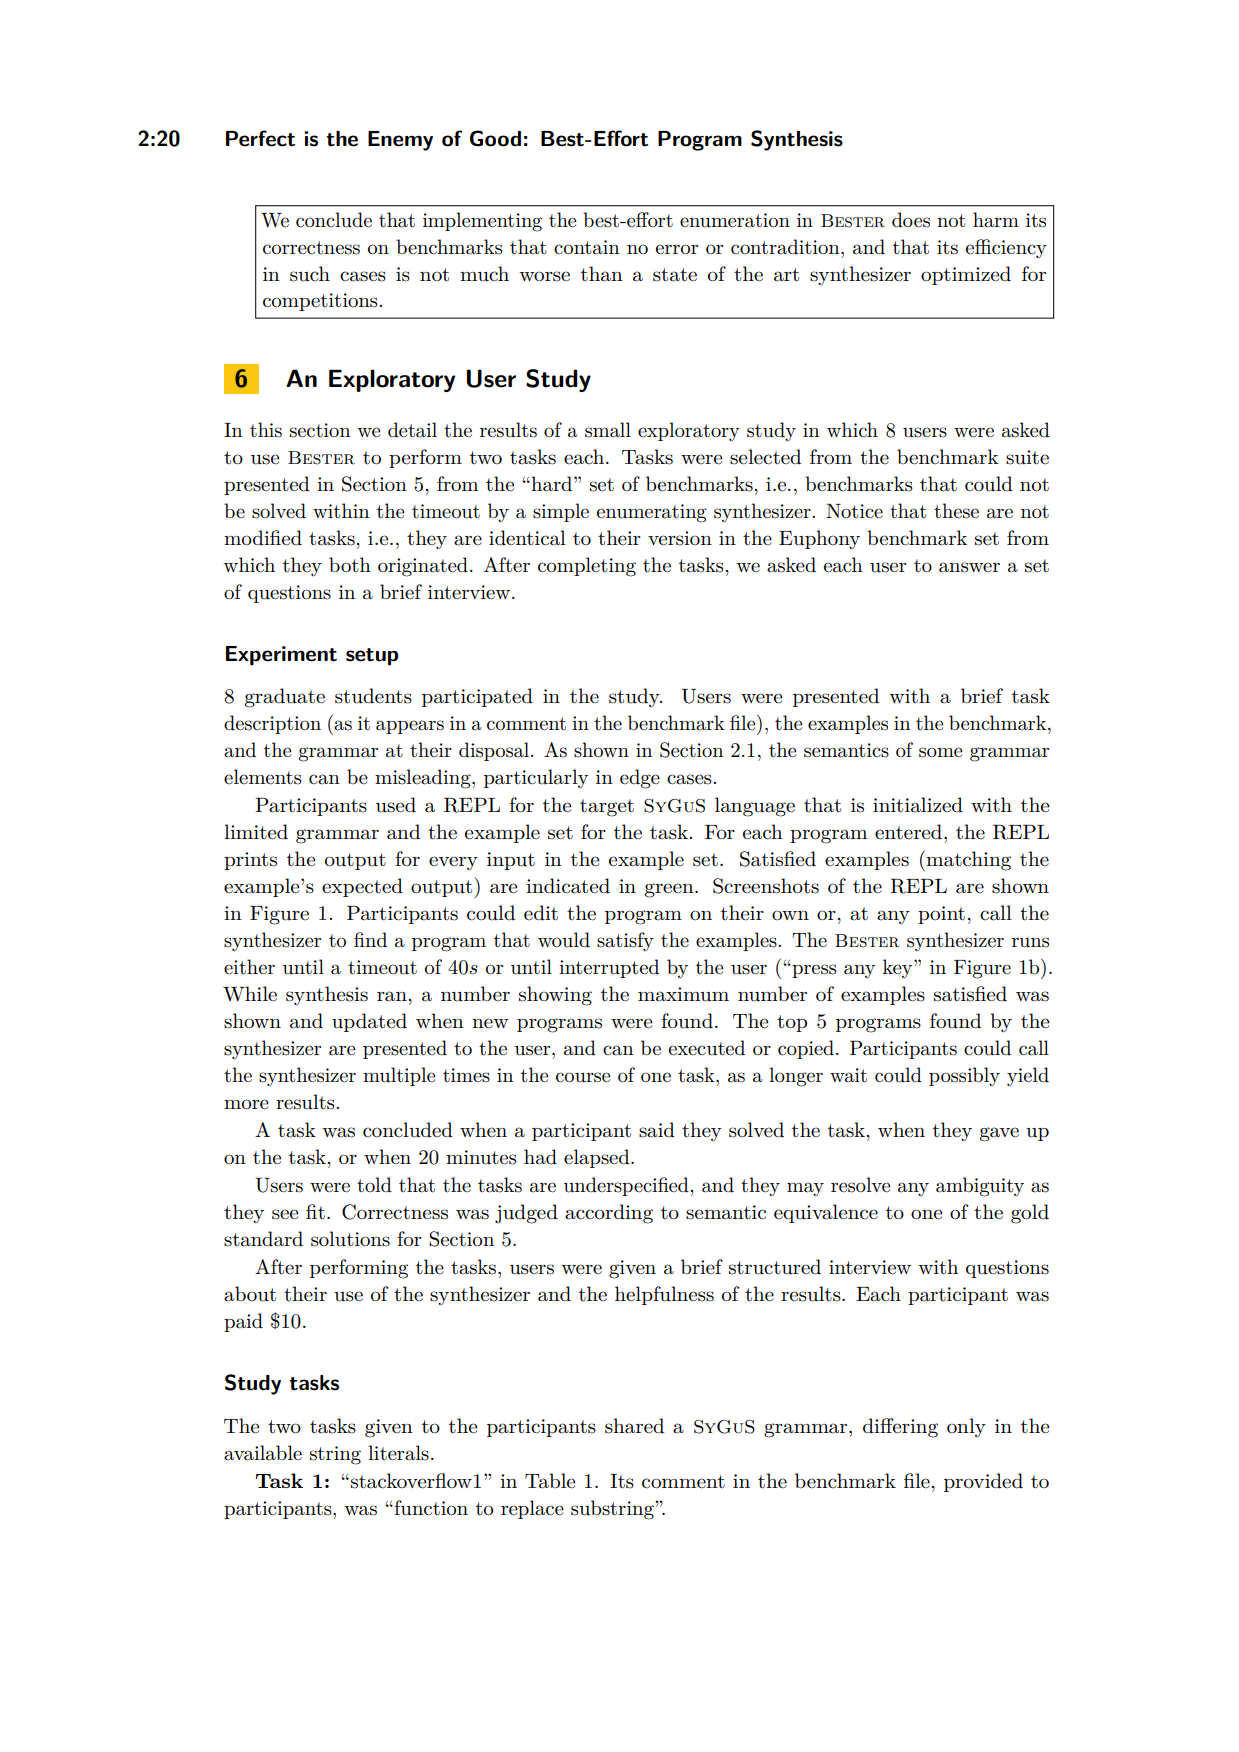  What do you see at coordinates (677, 249) in the image?
I see `error` at bounding box center [677, 249].
